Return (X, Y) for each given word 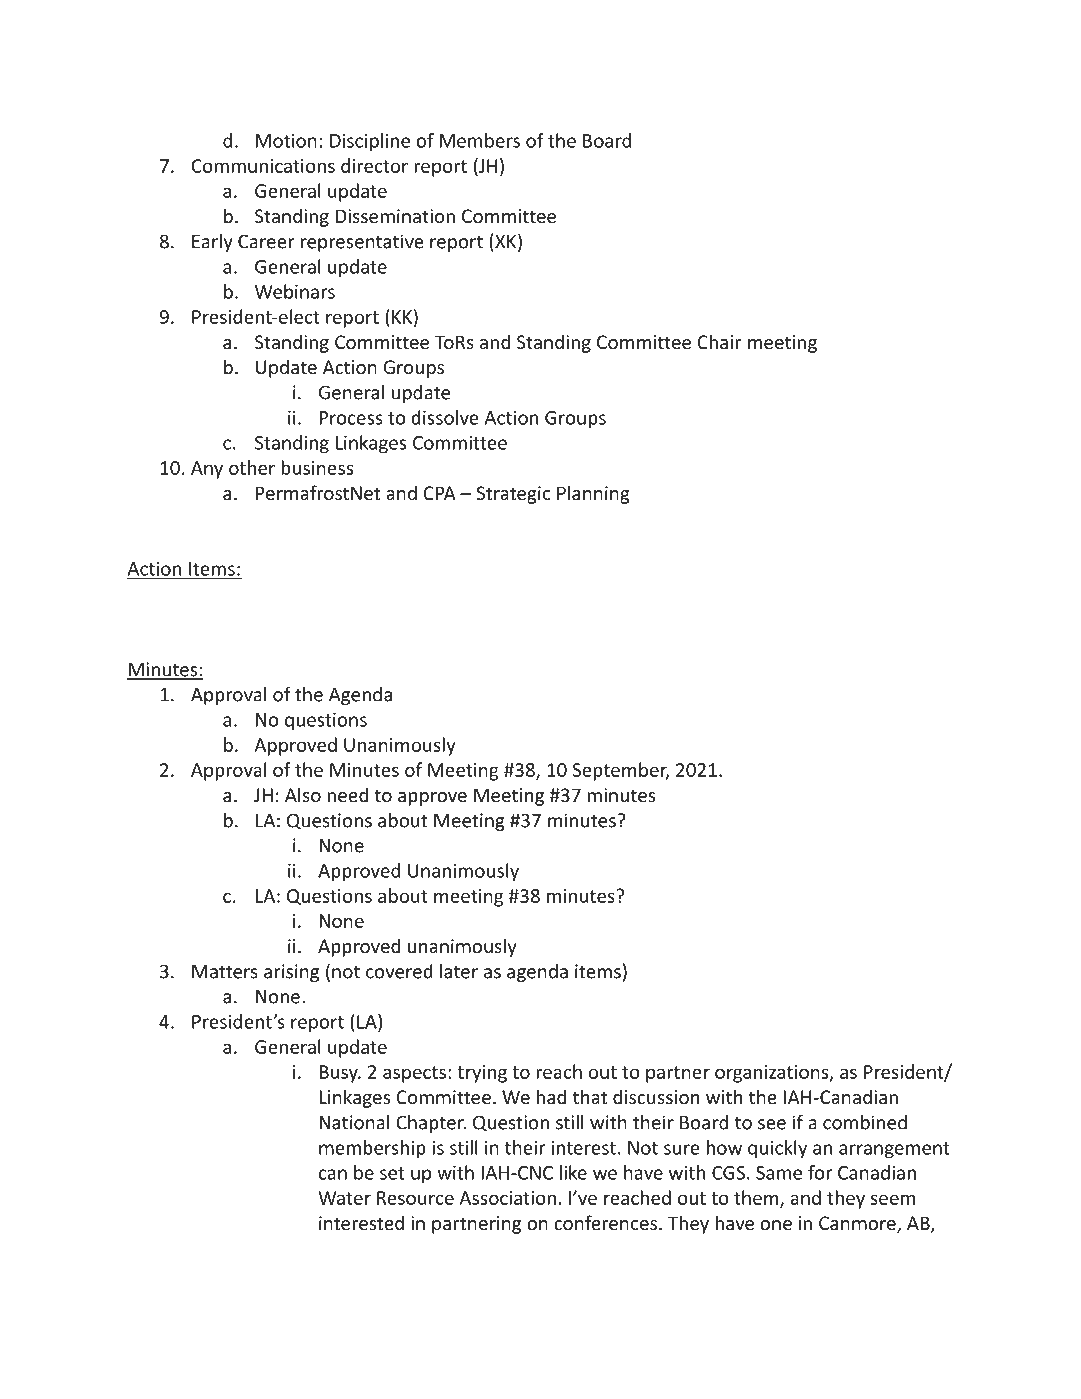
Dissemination (395, 216)
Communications (263, 166)
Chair (719, 341)
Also (303, 794)
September (621, 771)
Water (344, 1198)
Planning (593, 494)
